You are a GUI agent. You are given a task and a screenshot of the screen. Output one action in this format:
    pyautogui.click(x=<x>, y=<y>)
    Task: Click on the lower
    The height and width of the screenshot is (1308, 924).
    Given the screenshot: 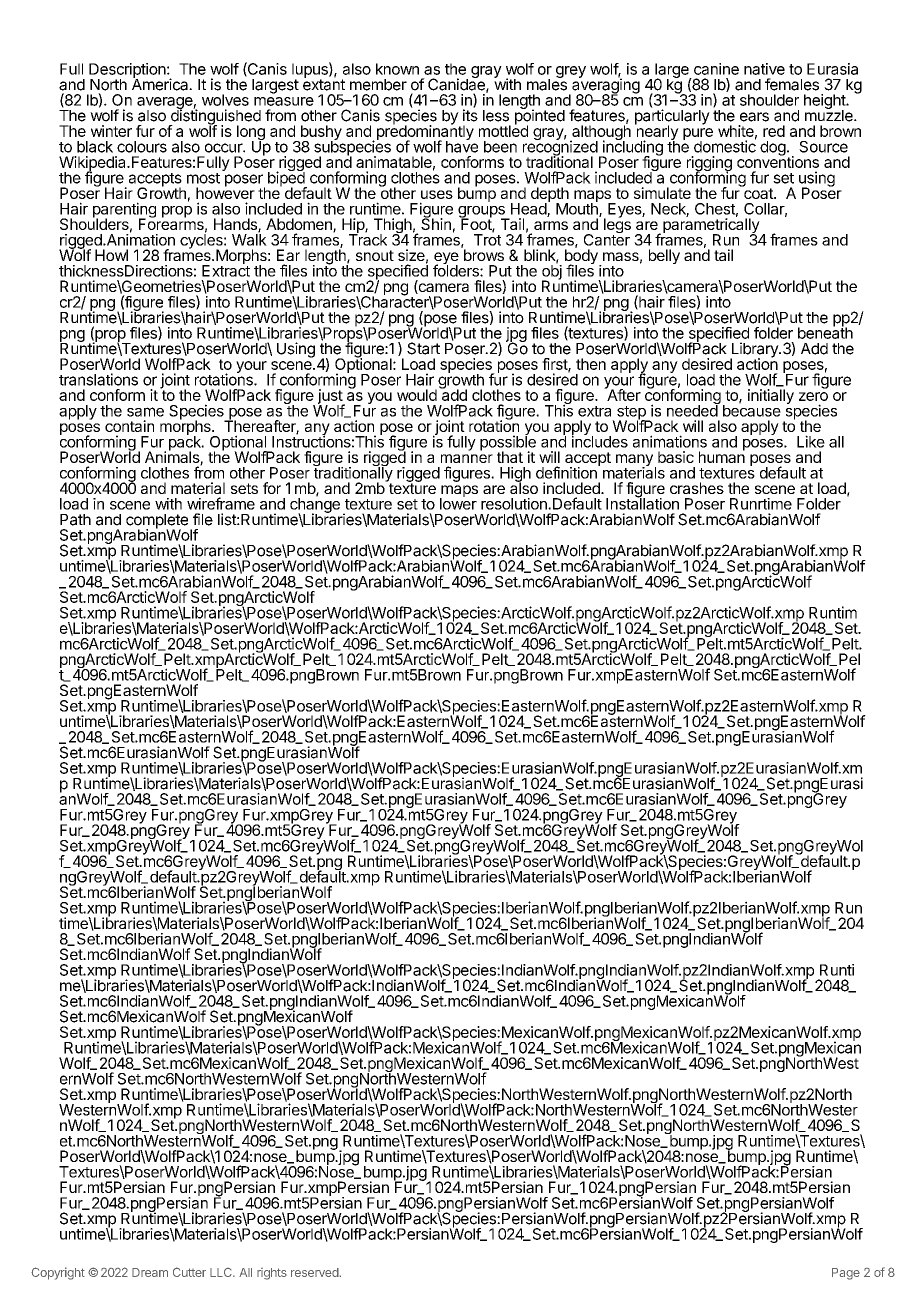 What is the action you would take?
    pyautogui.click(x=458, y=503)
